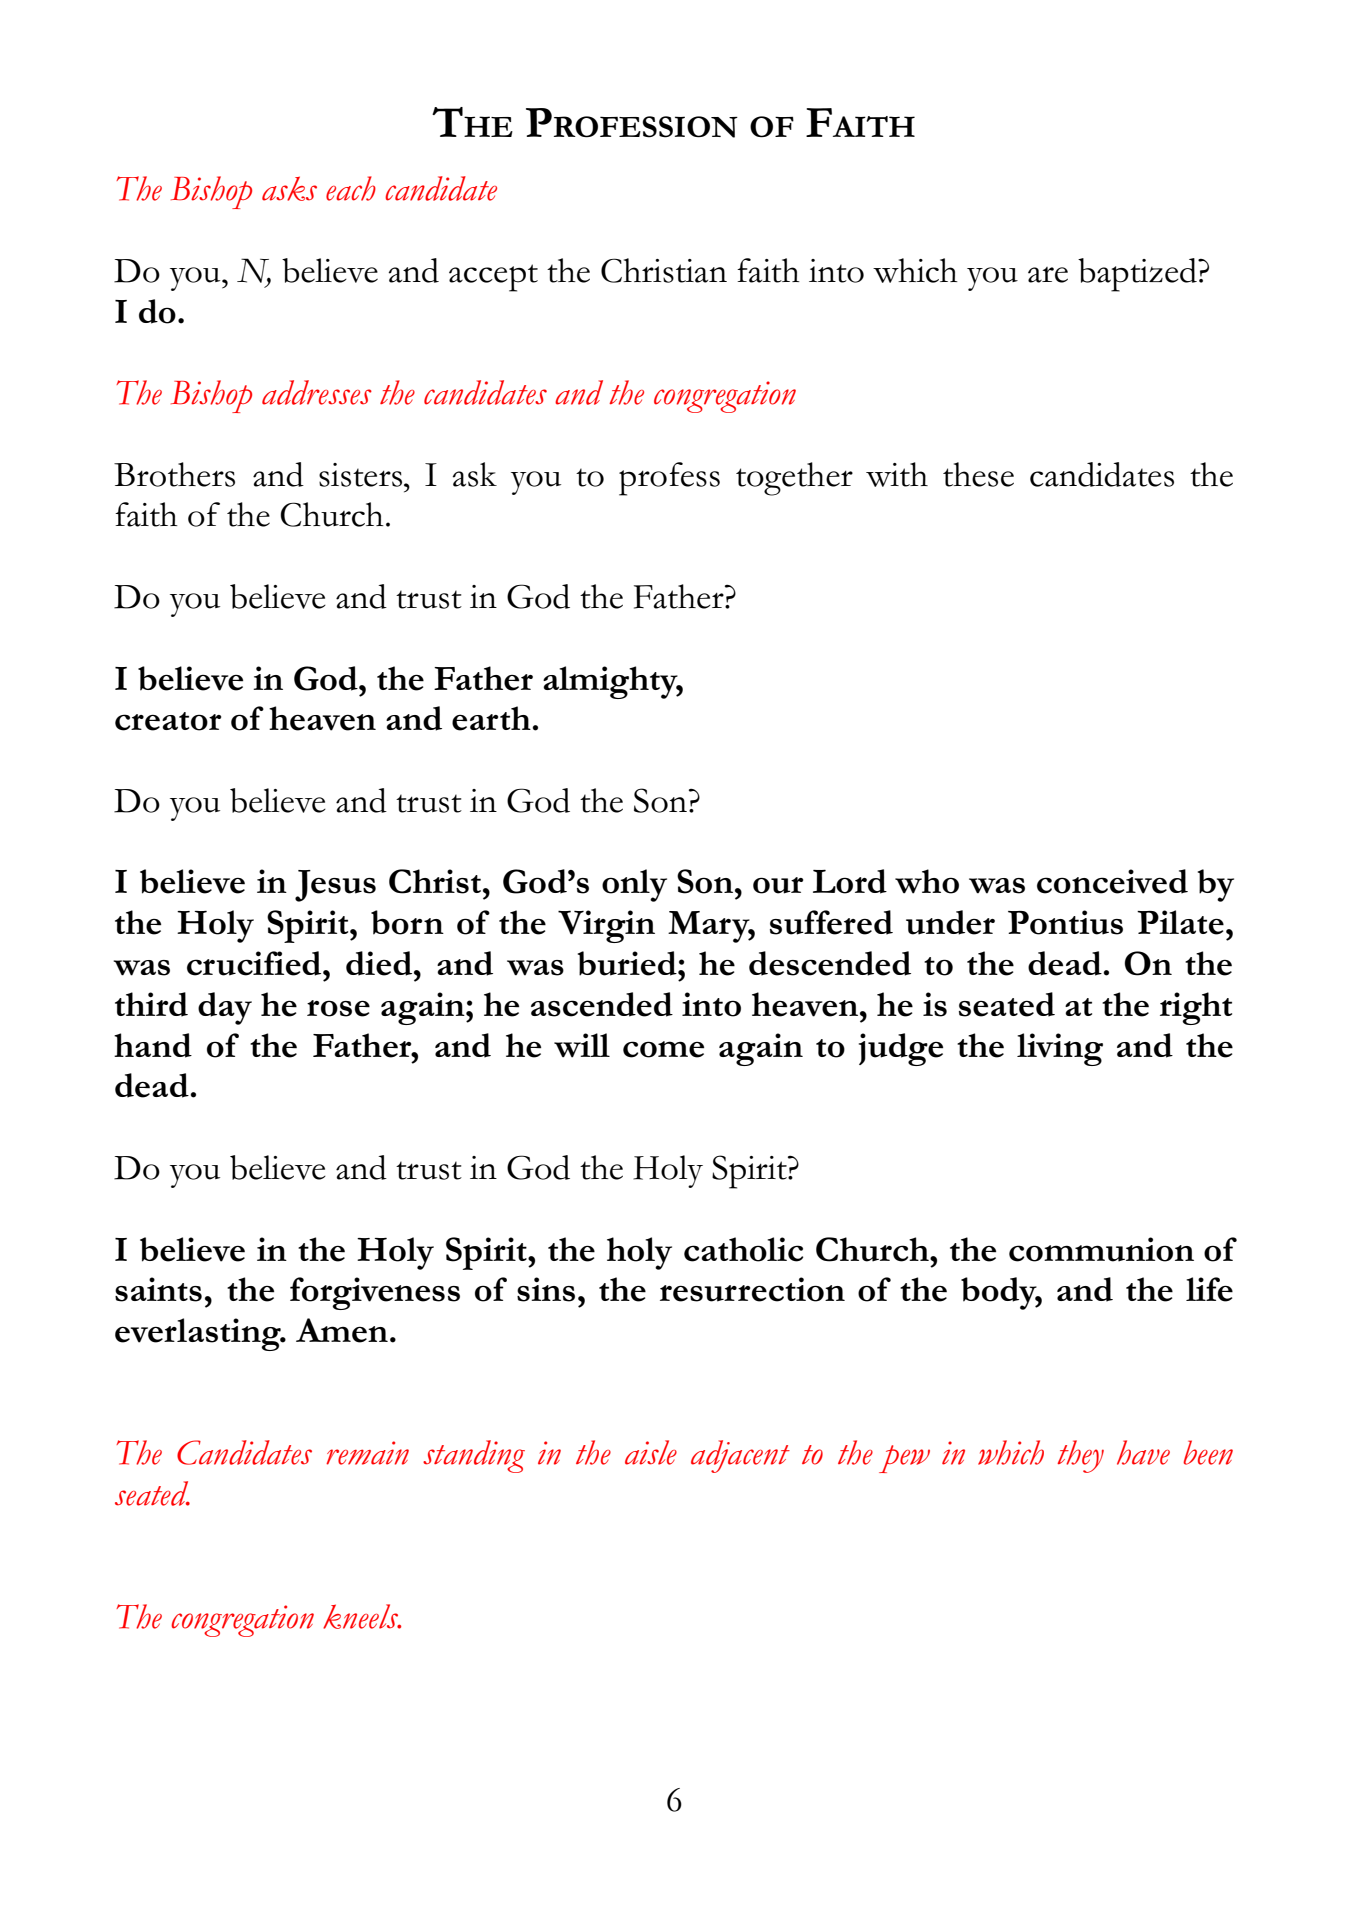 The width and height of the image is (1349, 1908). What do you see at coordinates (663, 1049) in the image?
I see `come` at bounding box center [663, 1049].
